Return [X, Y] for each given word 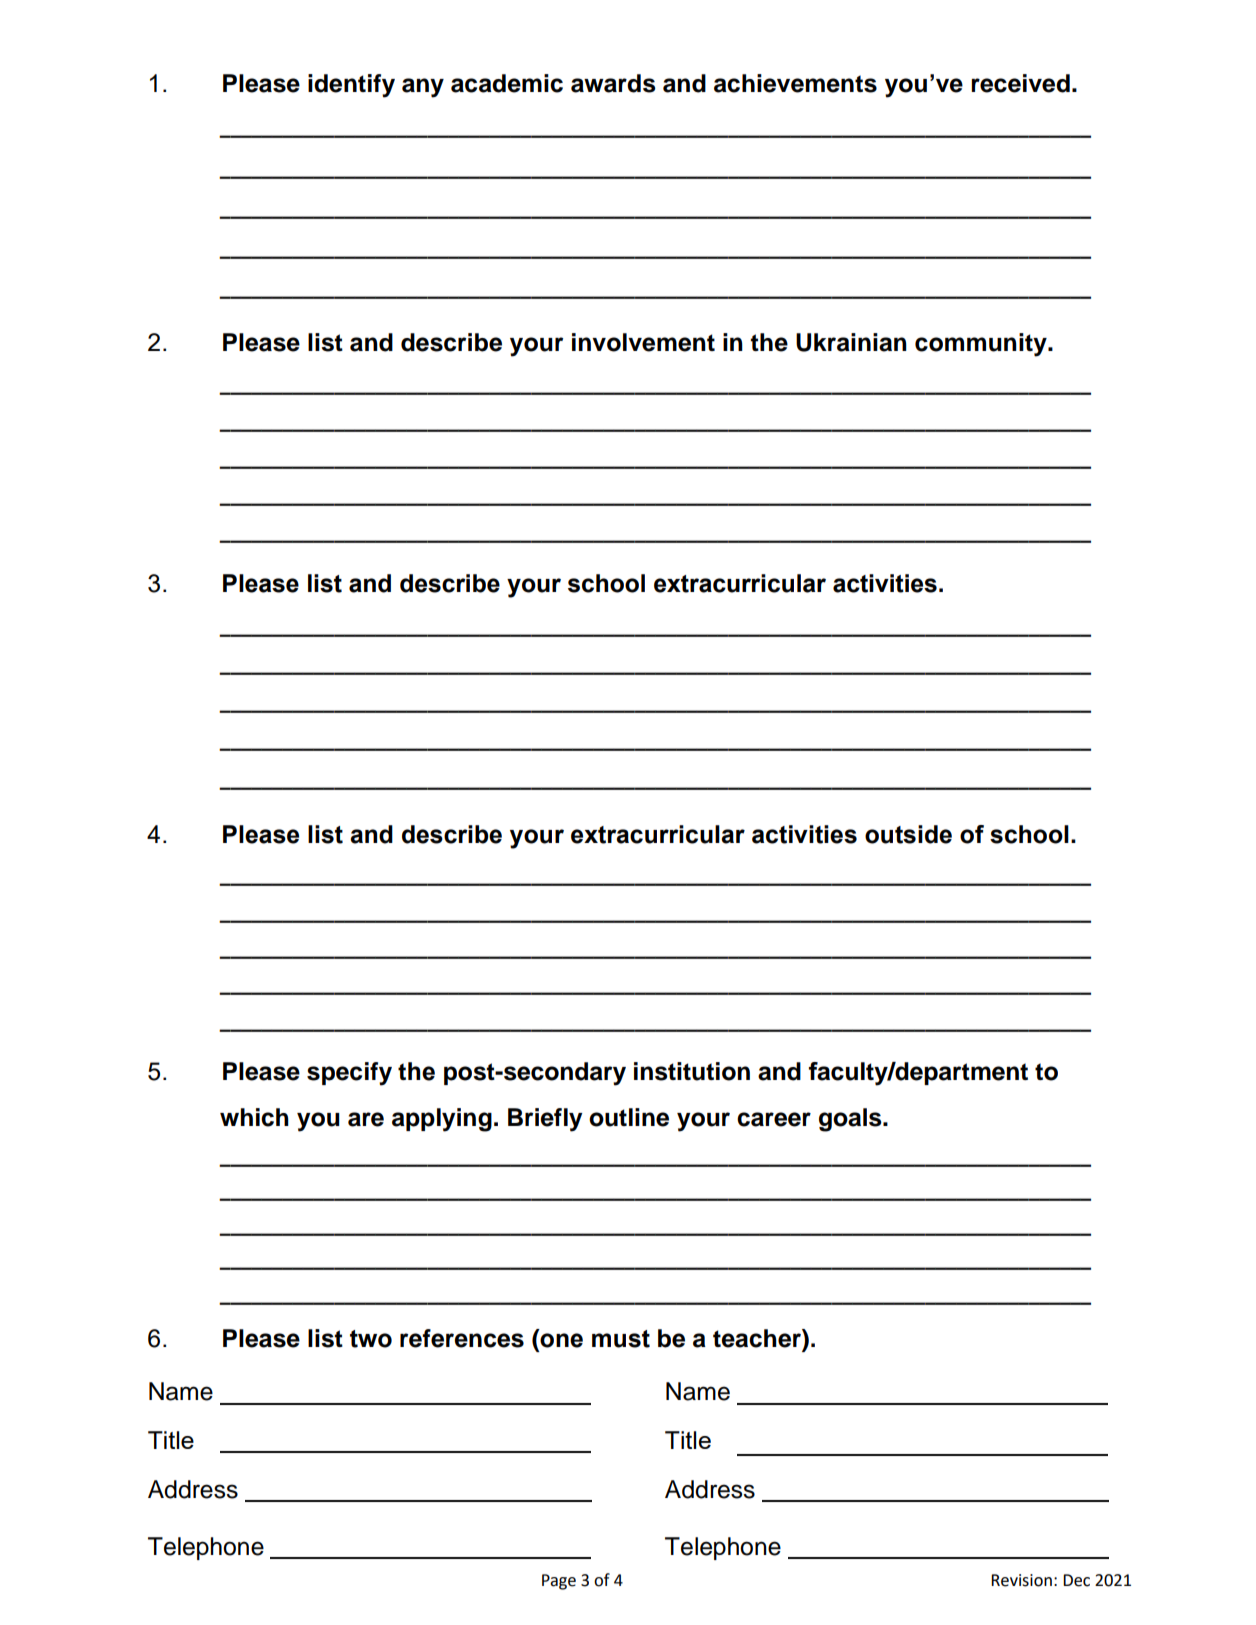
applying [442, 1120]
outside [908, 834]
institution [692, 1071]
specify [349, 1074]
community [982, 345]
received [1020, 83]
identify [351, 86]
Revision [1021, 1580]
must [621, 1339]
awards [613, 83]
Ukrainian [851, 342]
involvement [643, 342]
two [371, 1339]
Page [559, 1582]
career [774, 1119]
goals [851, 1120]
